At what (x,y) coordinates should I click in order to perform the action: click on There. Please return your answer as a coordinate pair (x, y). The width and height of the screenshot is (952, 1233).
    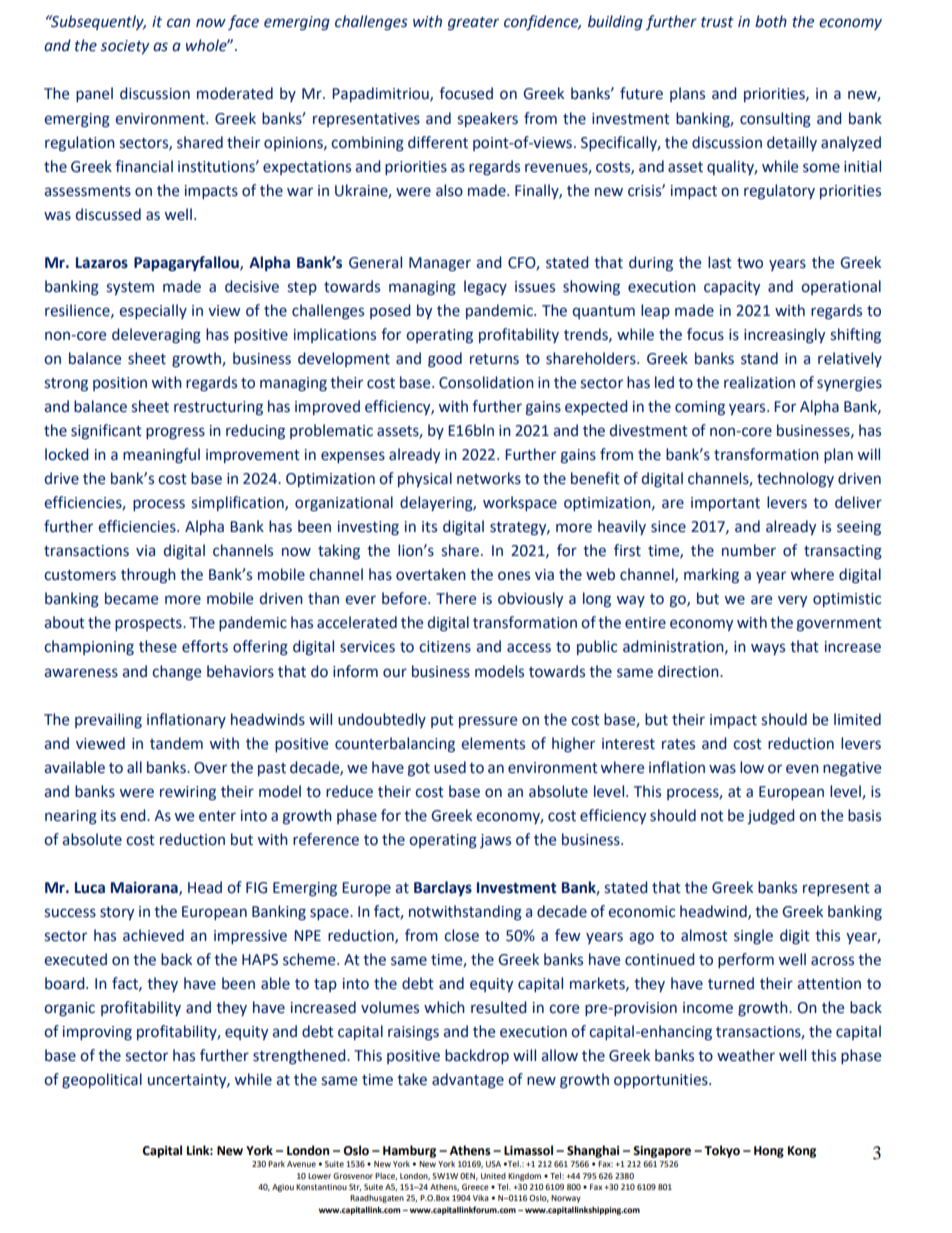
    Looking at the image, I should click on (456, 598).
